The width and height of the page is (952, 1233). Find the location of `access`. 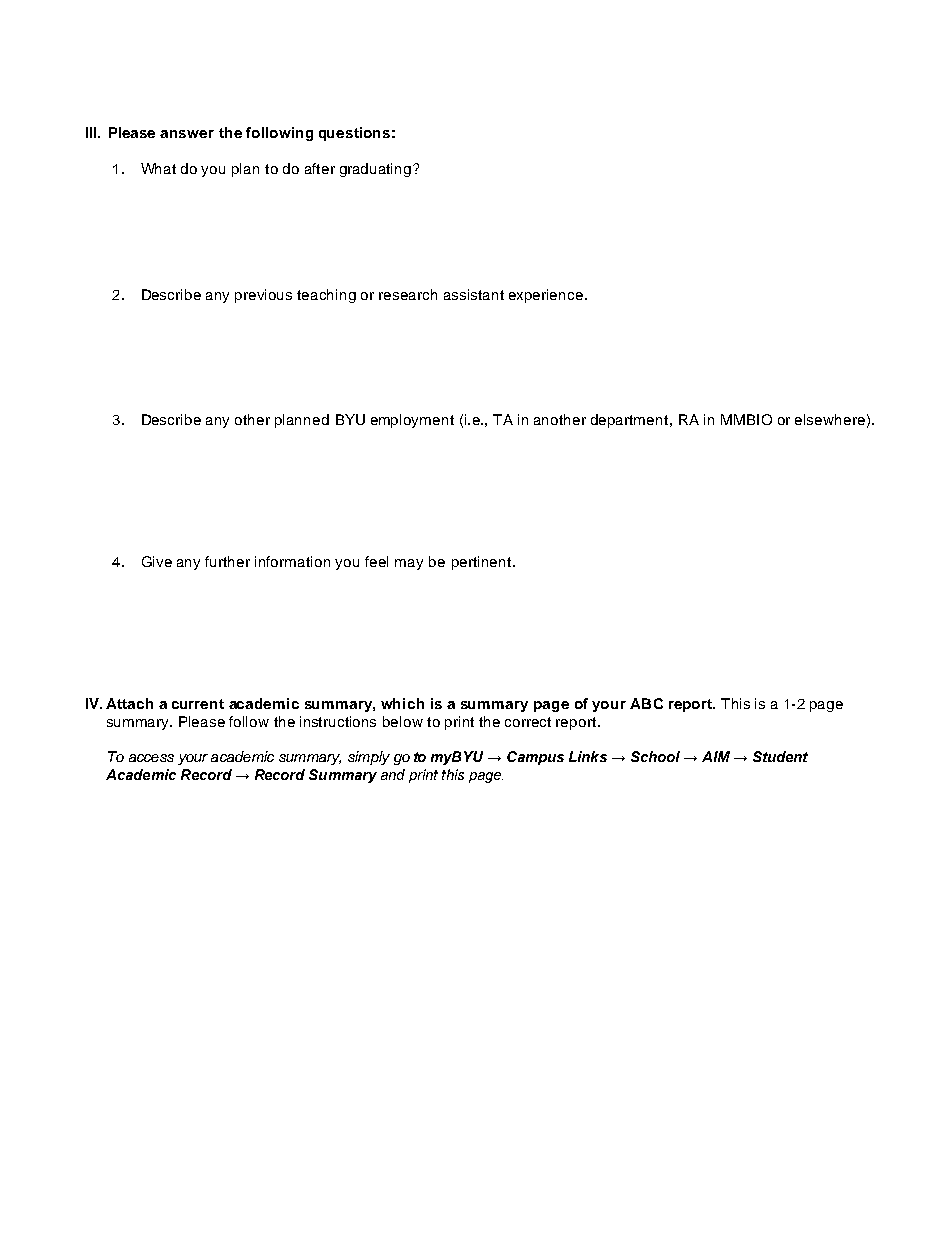

access is located at coordinates (151, 758).
